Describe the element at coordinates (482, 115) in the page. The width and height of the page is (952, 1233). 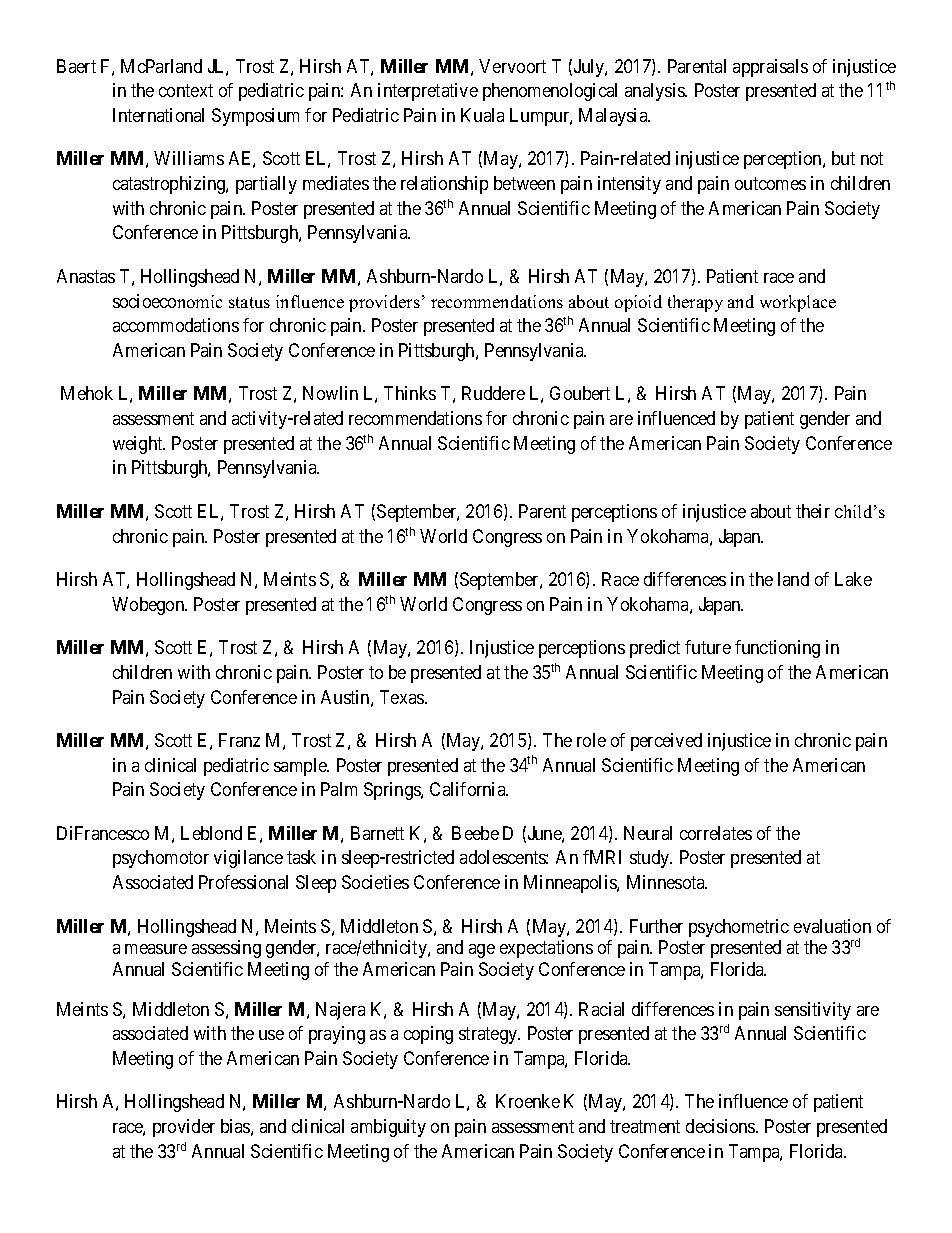
I see `Kuala` at that location.
